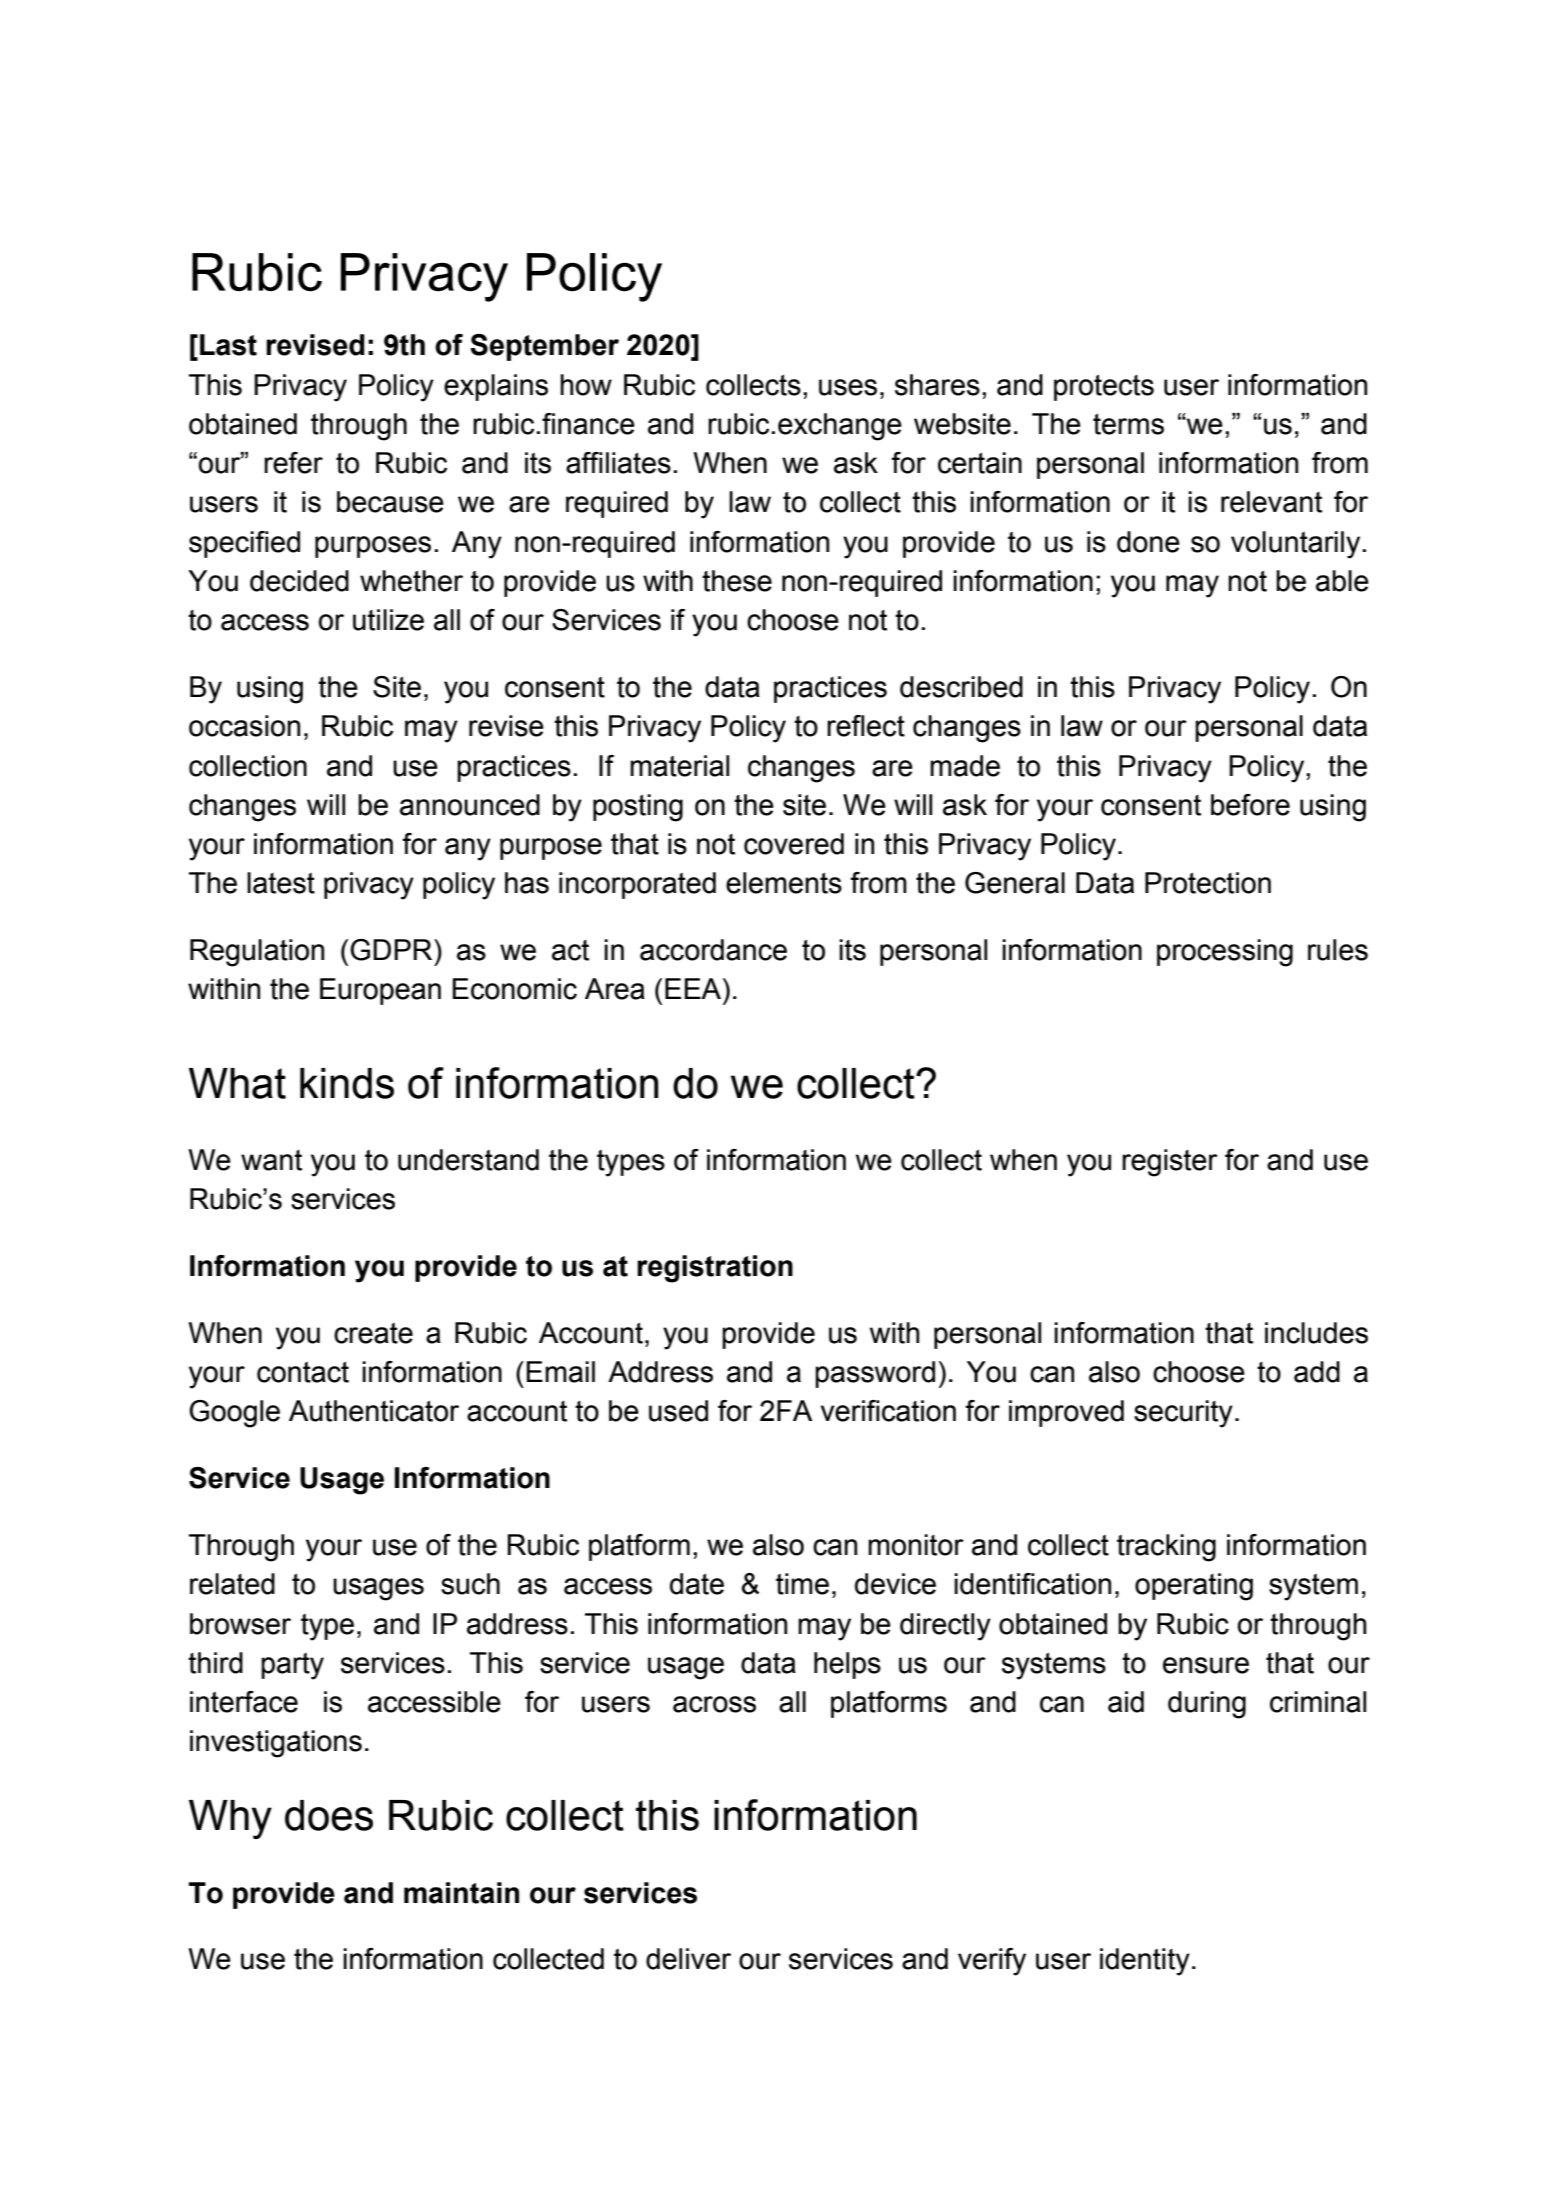  I want to click on want, so click(271, 1160).
